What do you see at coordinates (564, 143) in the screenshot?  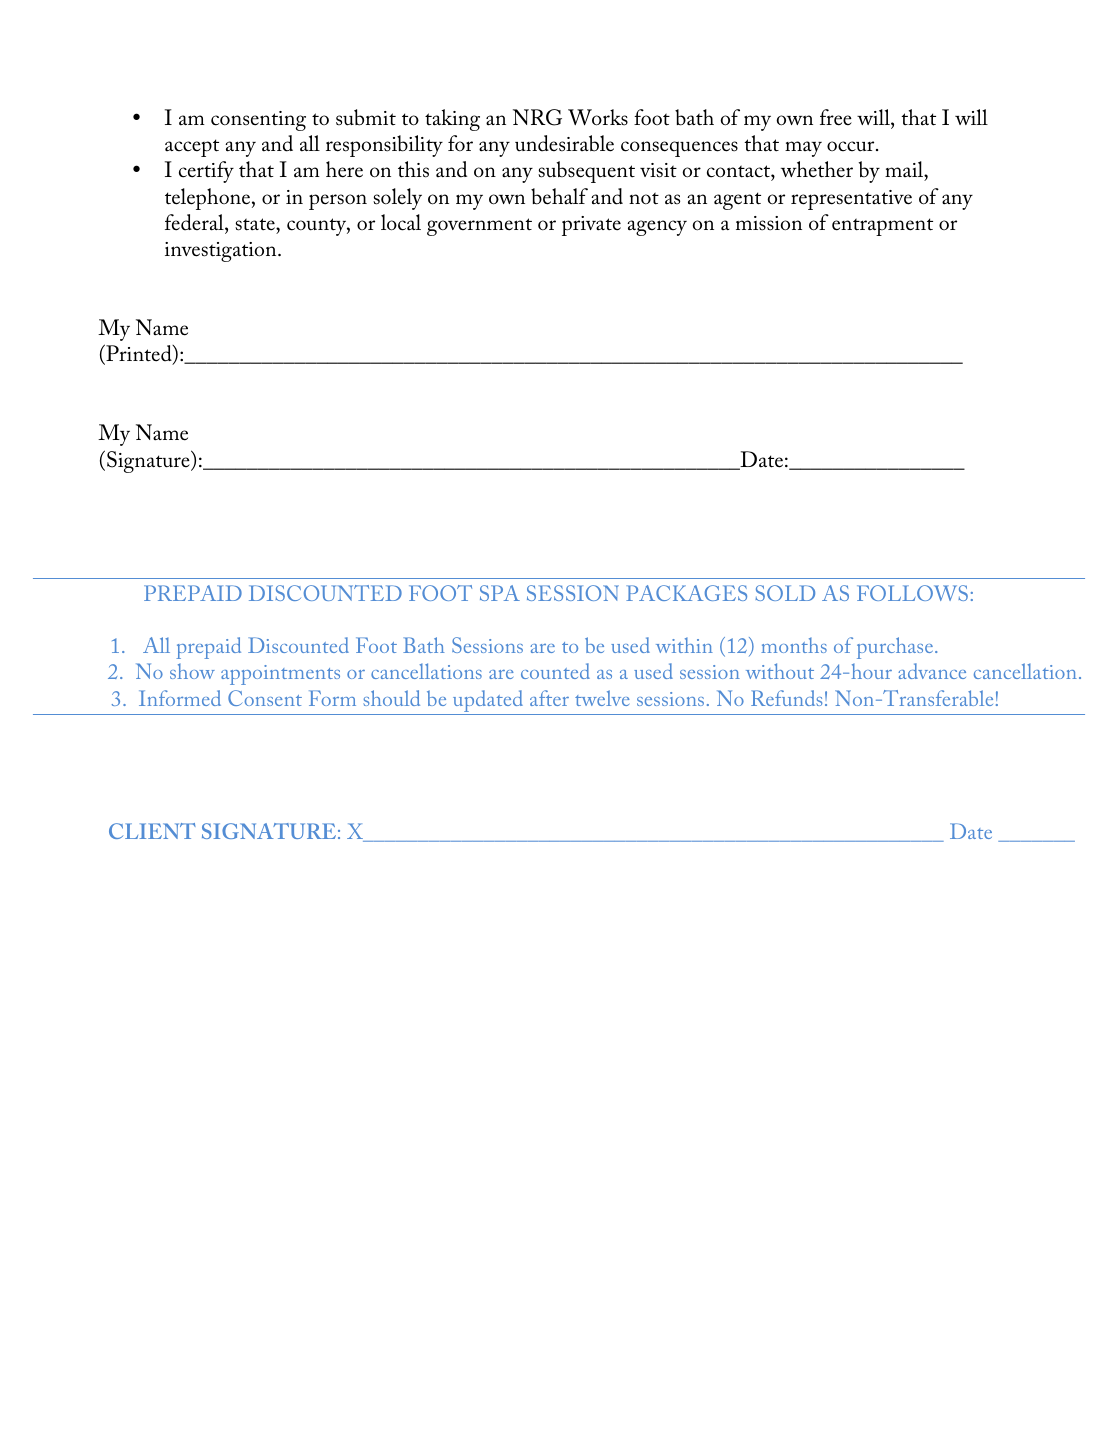 I see `undesirable` at bounding box center [564, 143].
